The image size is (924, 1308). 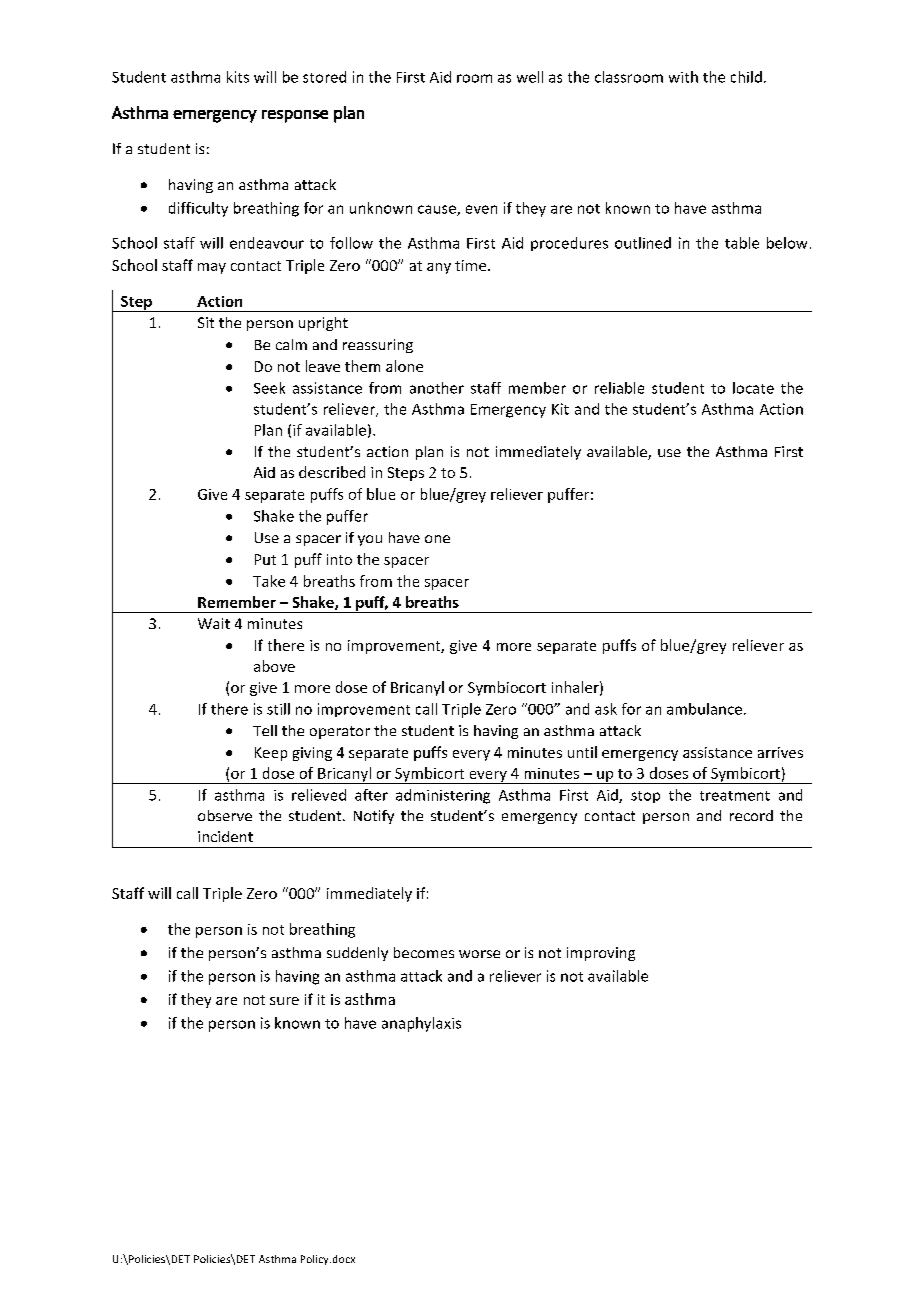 I want to click on another, so click(x=437, y=388).
